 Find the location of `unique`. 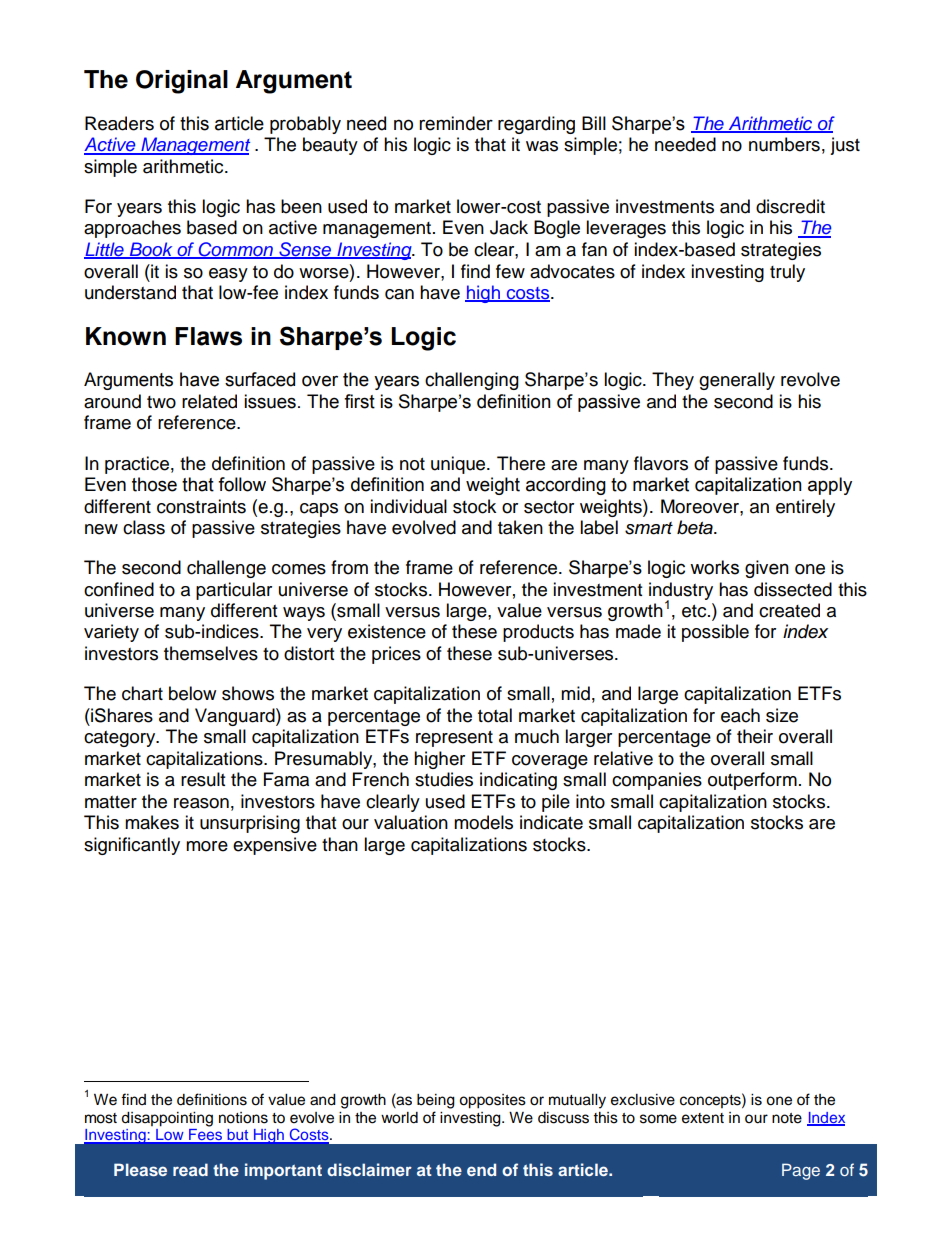

unique is located at coordinates (459, 465).
